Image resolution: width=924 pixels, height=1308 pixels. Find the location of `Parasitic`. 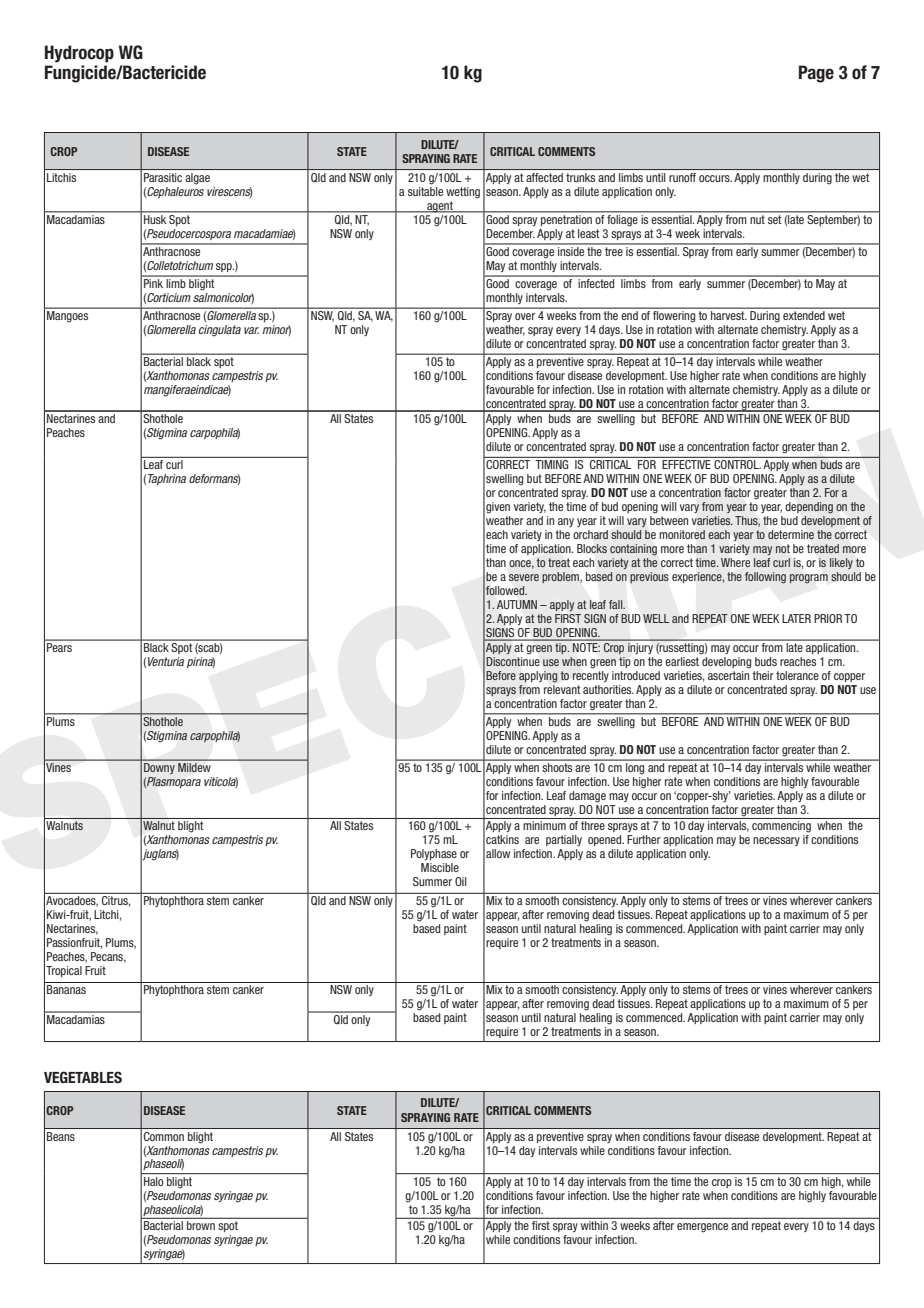

Parasitic is located at coordinates (163, 177).
